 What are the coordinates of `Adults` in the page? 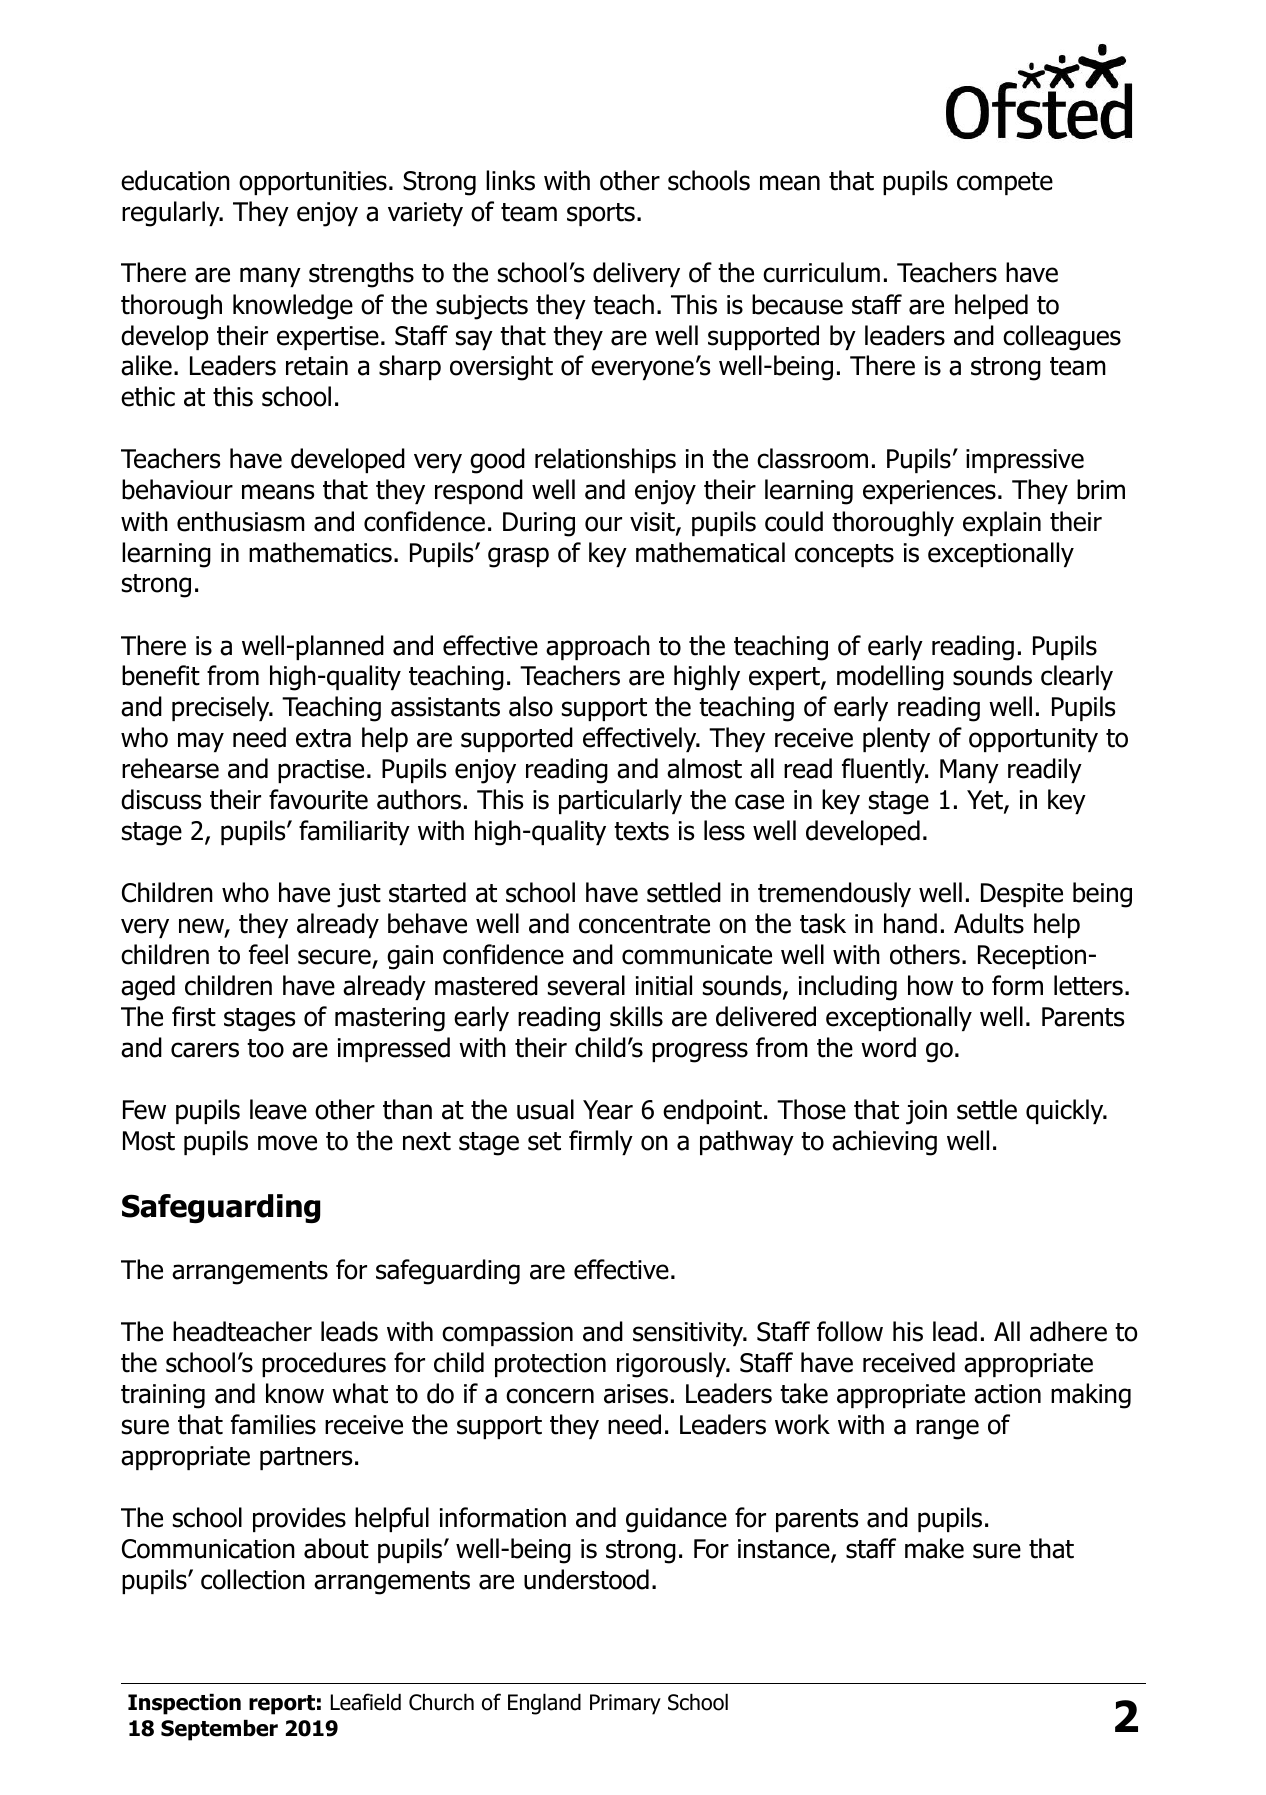 It's located at (989, 923).
